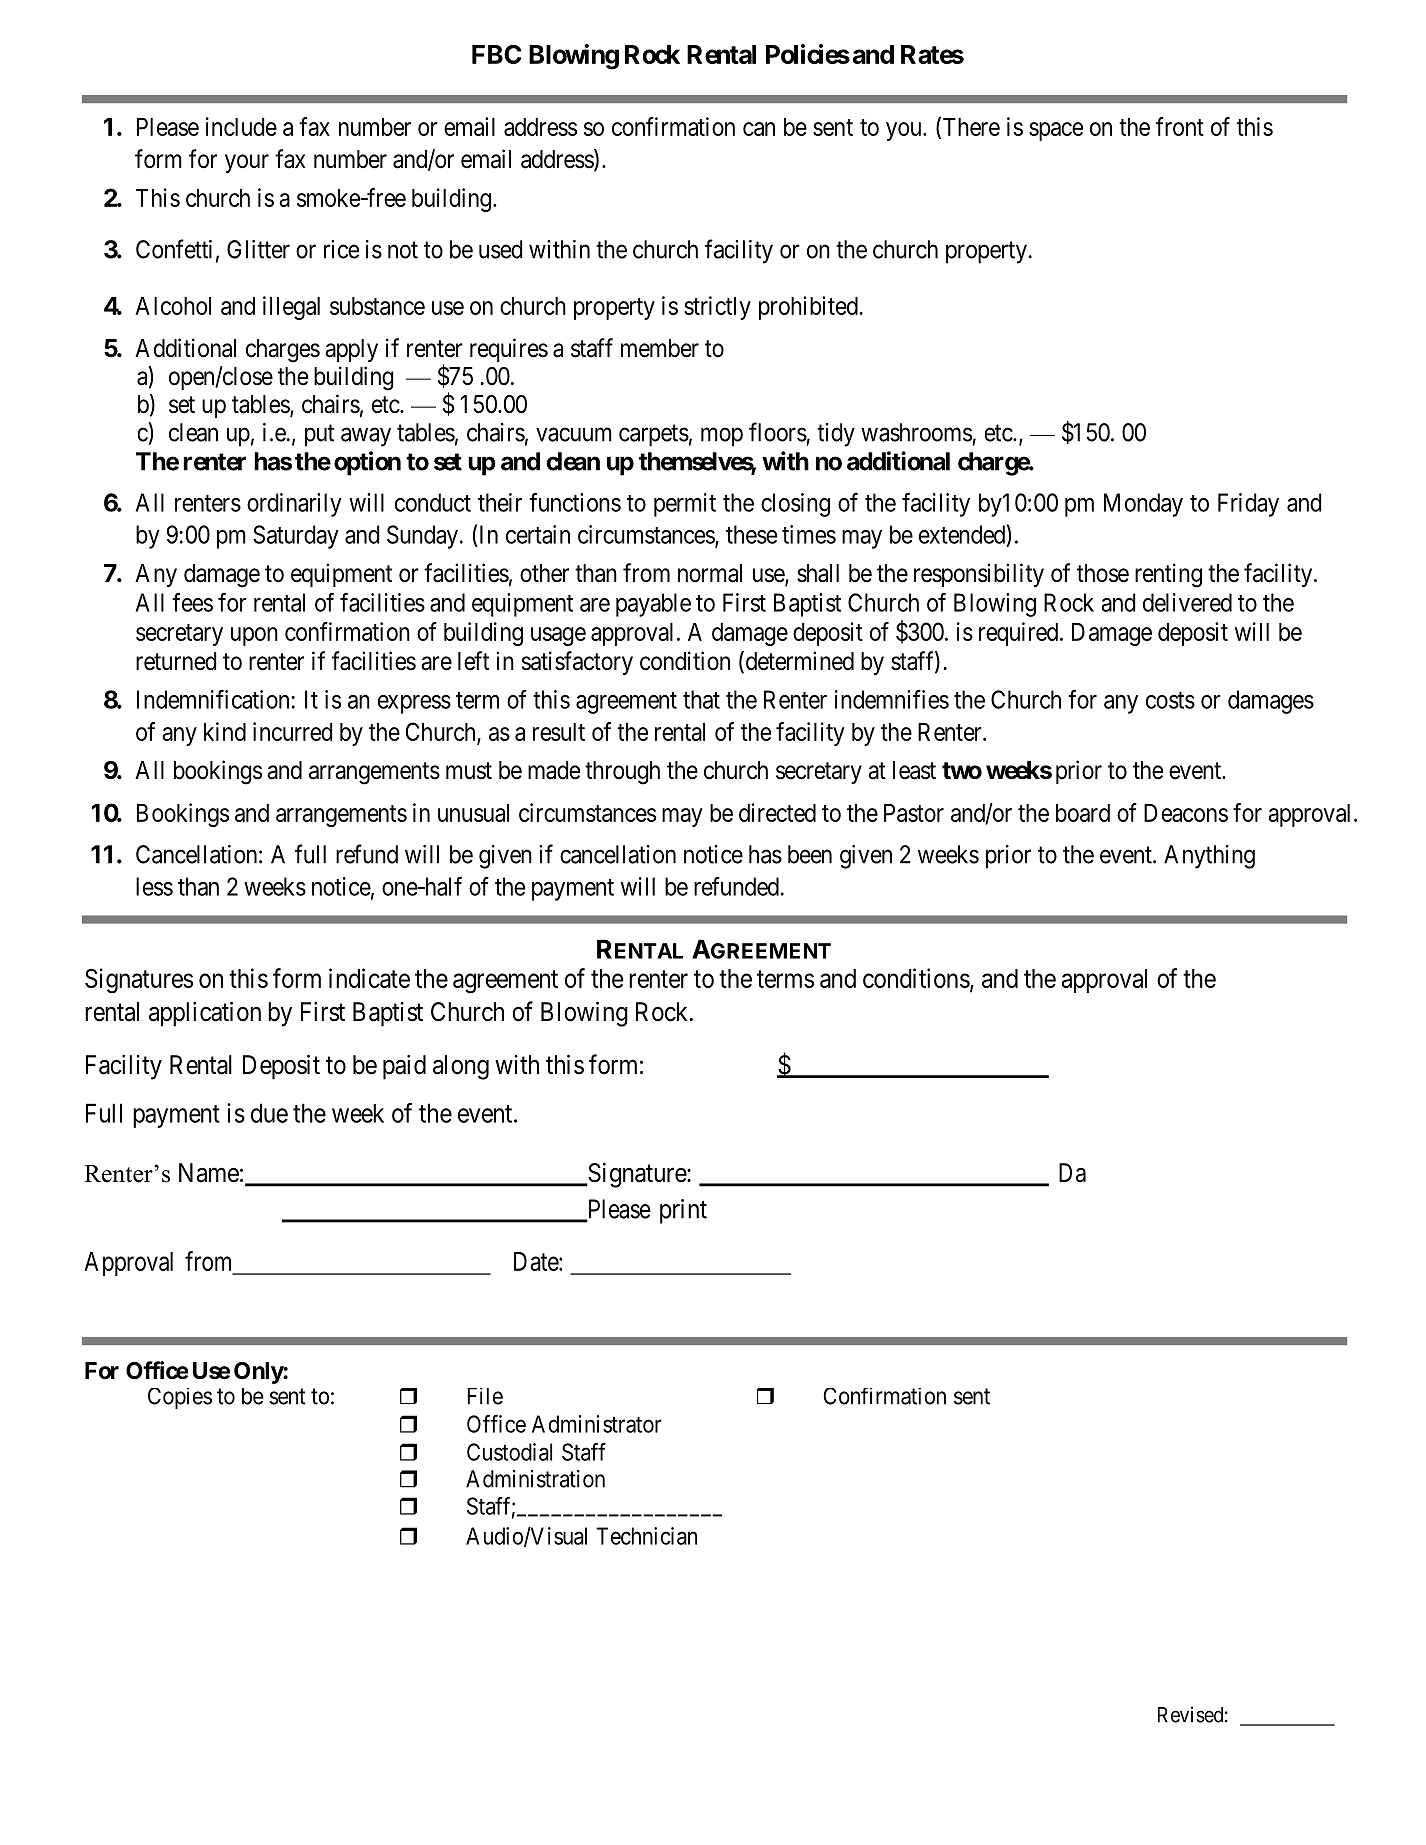 The width and height of the screenshot is (1426, 1845). What do you see at coordinates (1083, 813) in the screenshot?
I see `board` at bounding box center [1083, 813].
